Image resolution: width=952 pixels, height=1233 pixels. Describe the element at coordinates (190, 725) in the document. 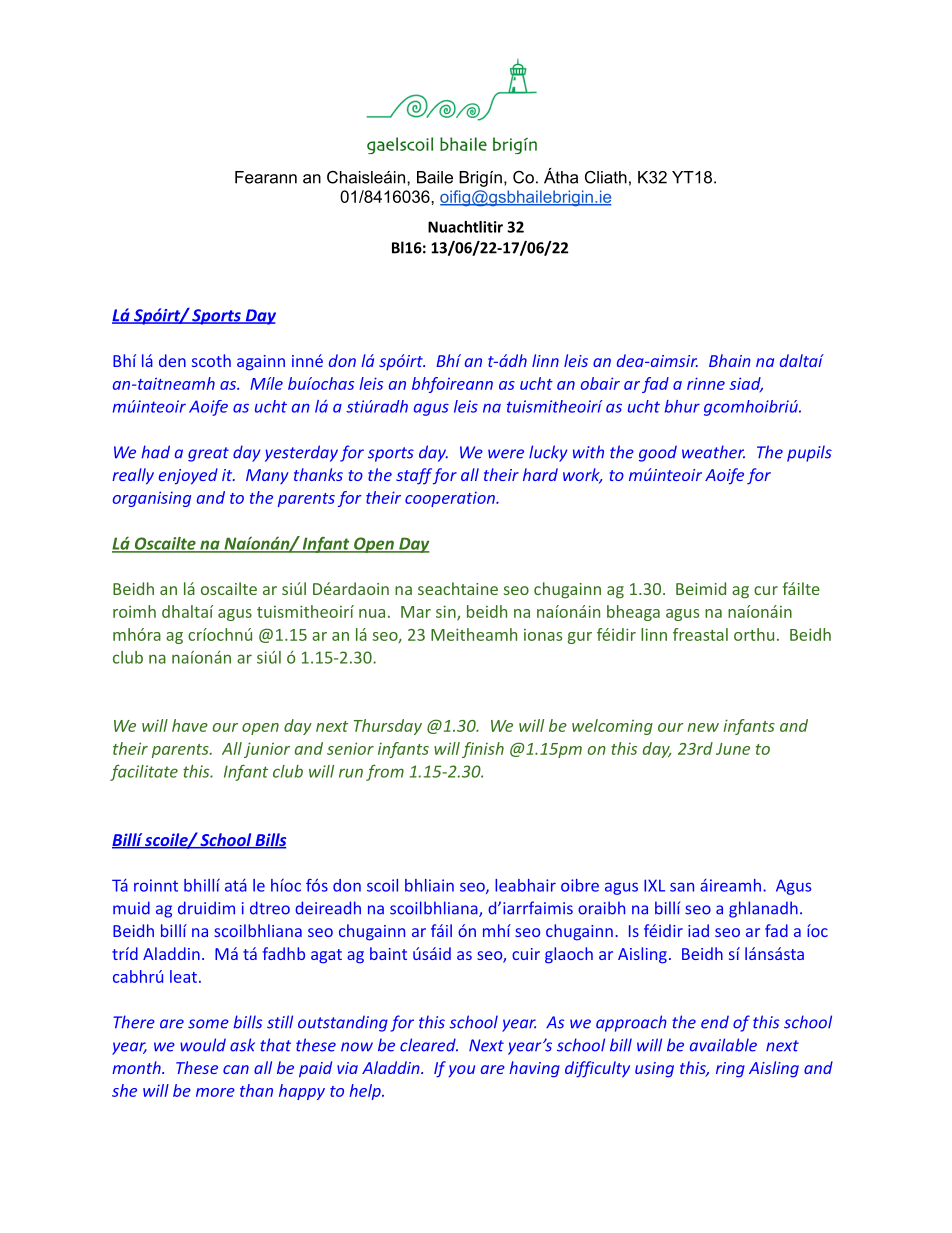

I see `have` at that location.
